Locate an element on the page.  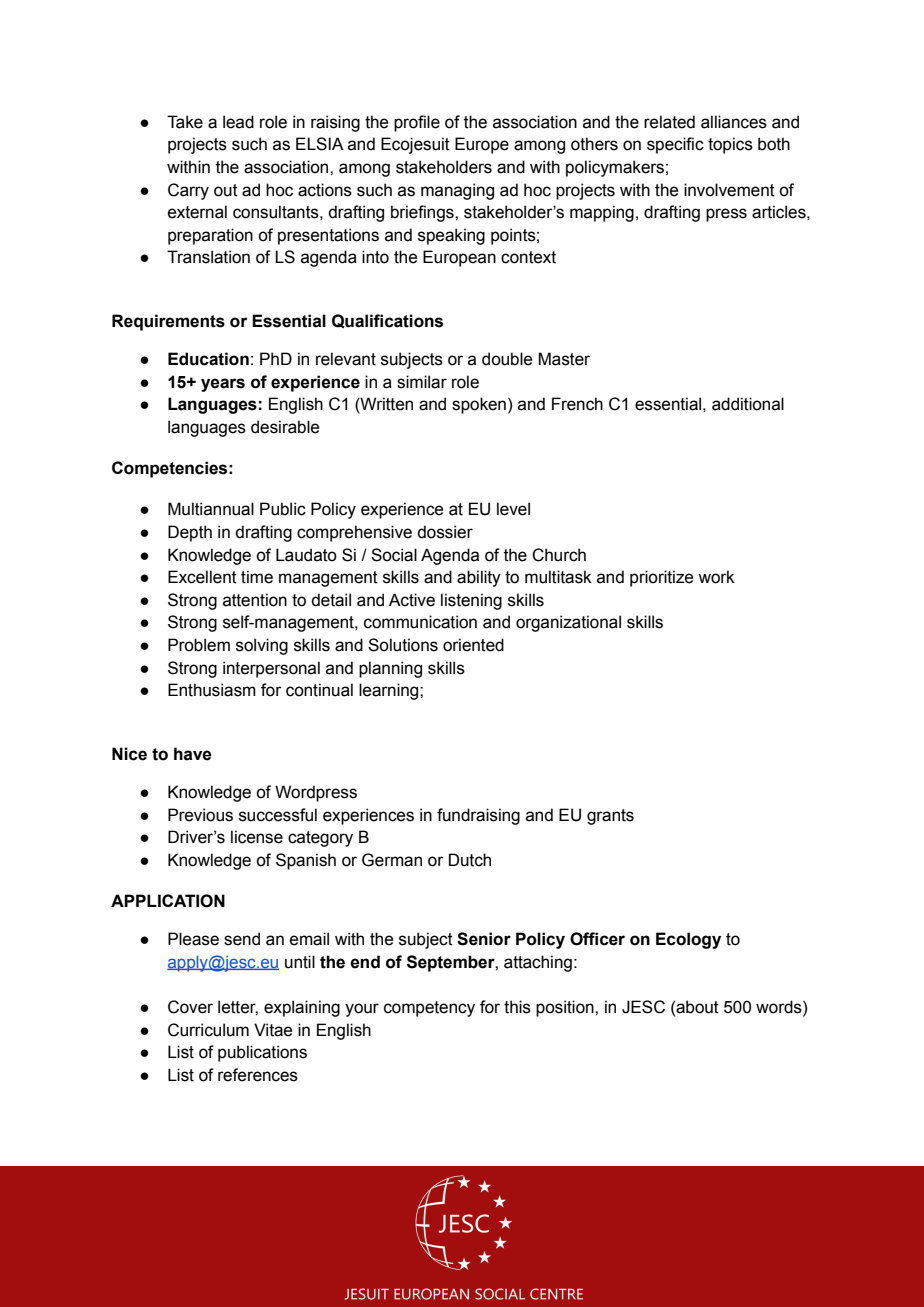
Curriculum is located at coordinates (208, 1030).
